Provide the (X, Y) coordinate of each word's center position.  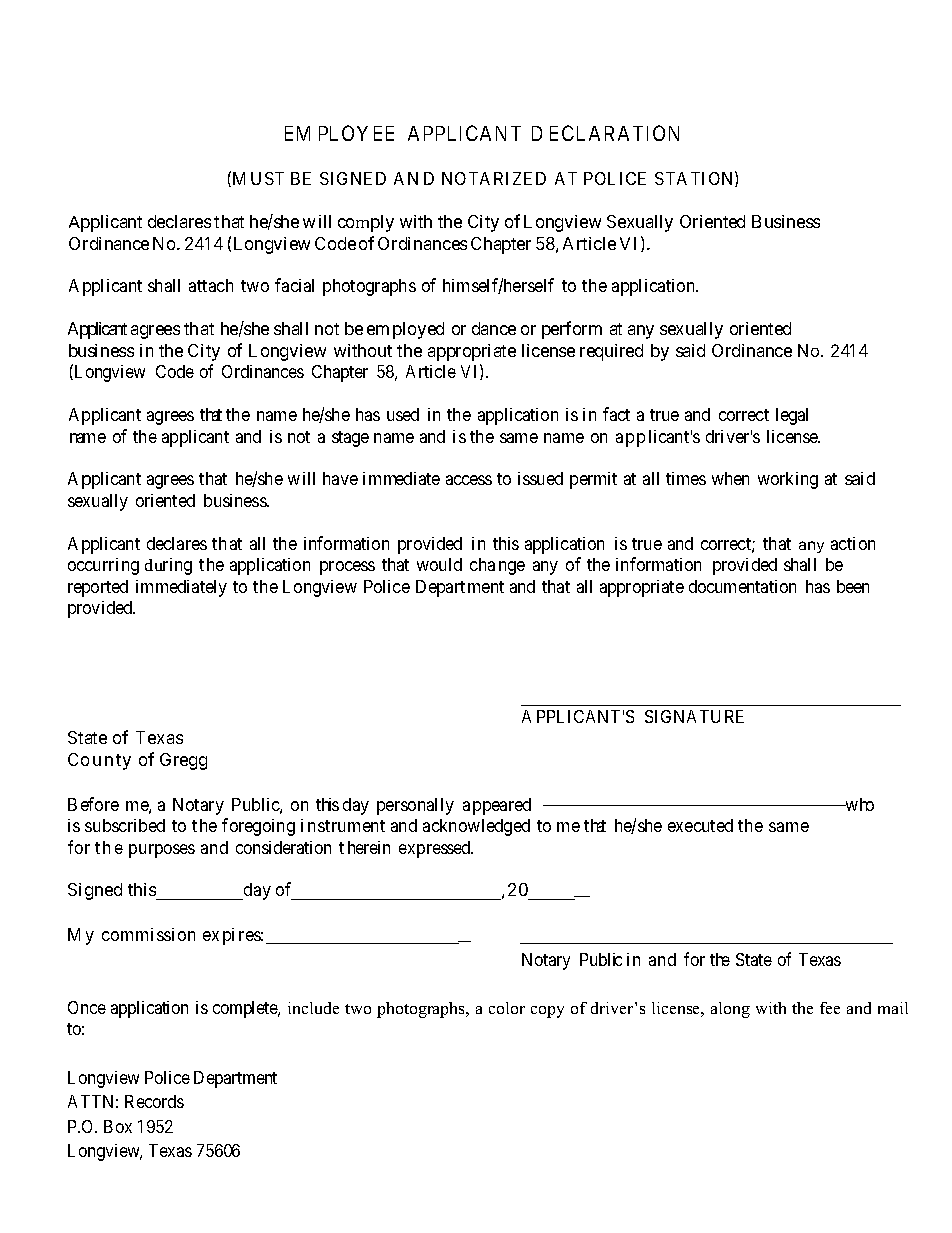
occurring (103, 566)
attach (211, 285)
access (469, 480)
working (788, 480)
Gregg (183, 761)
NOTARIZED (494, 178)
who (858, 804)
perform (572, 330)
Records (154, 1101)
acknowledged (476, 827)
